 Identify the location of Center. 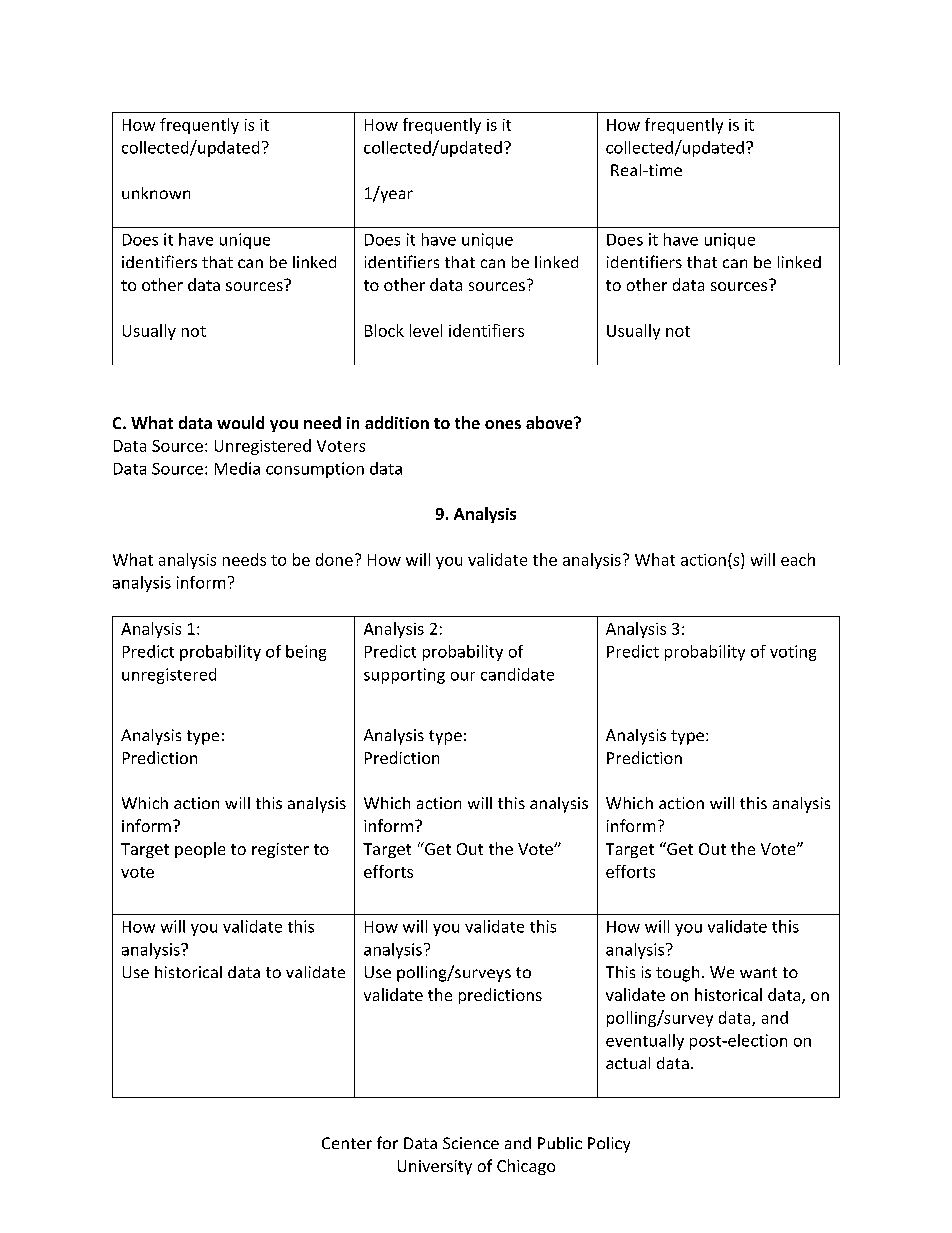
(347, 1143).
